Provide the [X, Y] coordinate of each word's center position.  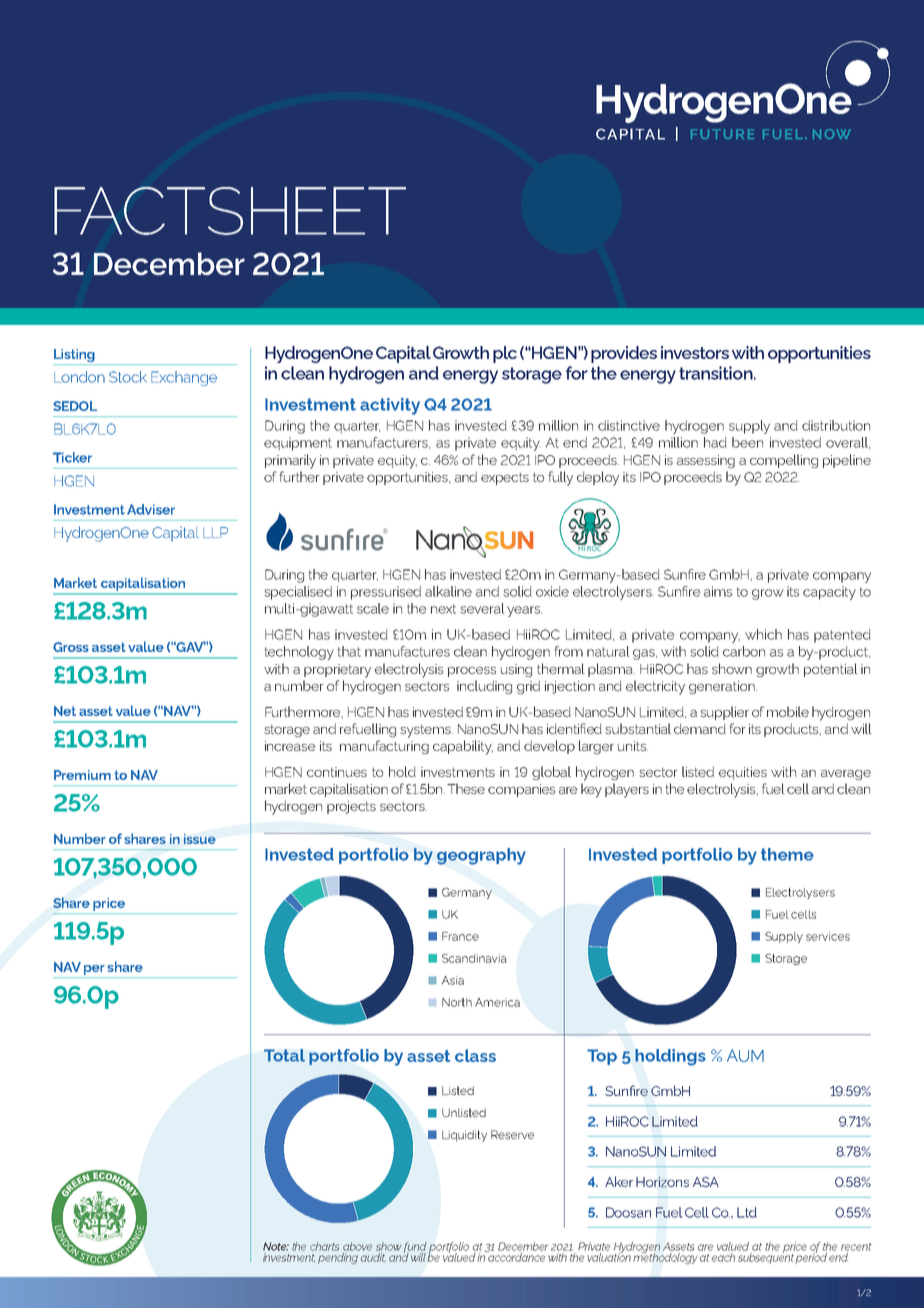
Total [284, 1055]
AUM [745, 1055]
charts [325, 1246]
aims [718, 591]
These [466, 788]
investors [695, 352]
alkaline [448, 591]
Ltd [747, 1212]
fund [415, 1248]
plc [505, 354]
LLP [215, 532]
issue [200, 839]
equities [743, 773]
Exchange [184, 378]
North [457, 1002]
